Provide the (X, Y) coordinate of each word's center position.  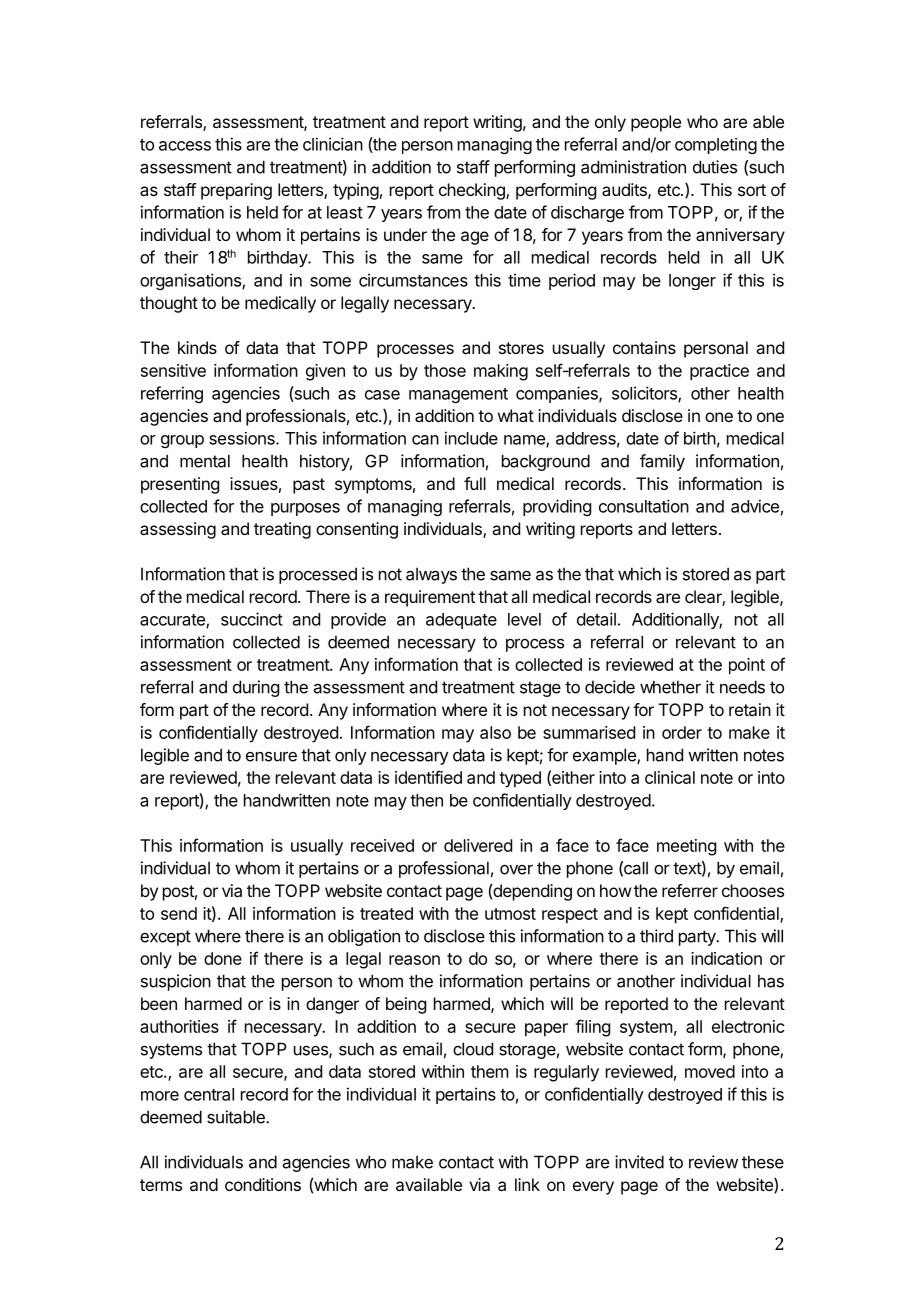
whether (670, 687)
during (256, 688)
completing (716, 146)
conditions (263, 1184)
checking (473, 191)
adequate (461, 621)
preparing (236, 191)
